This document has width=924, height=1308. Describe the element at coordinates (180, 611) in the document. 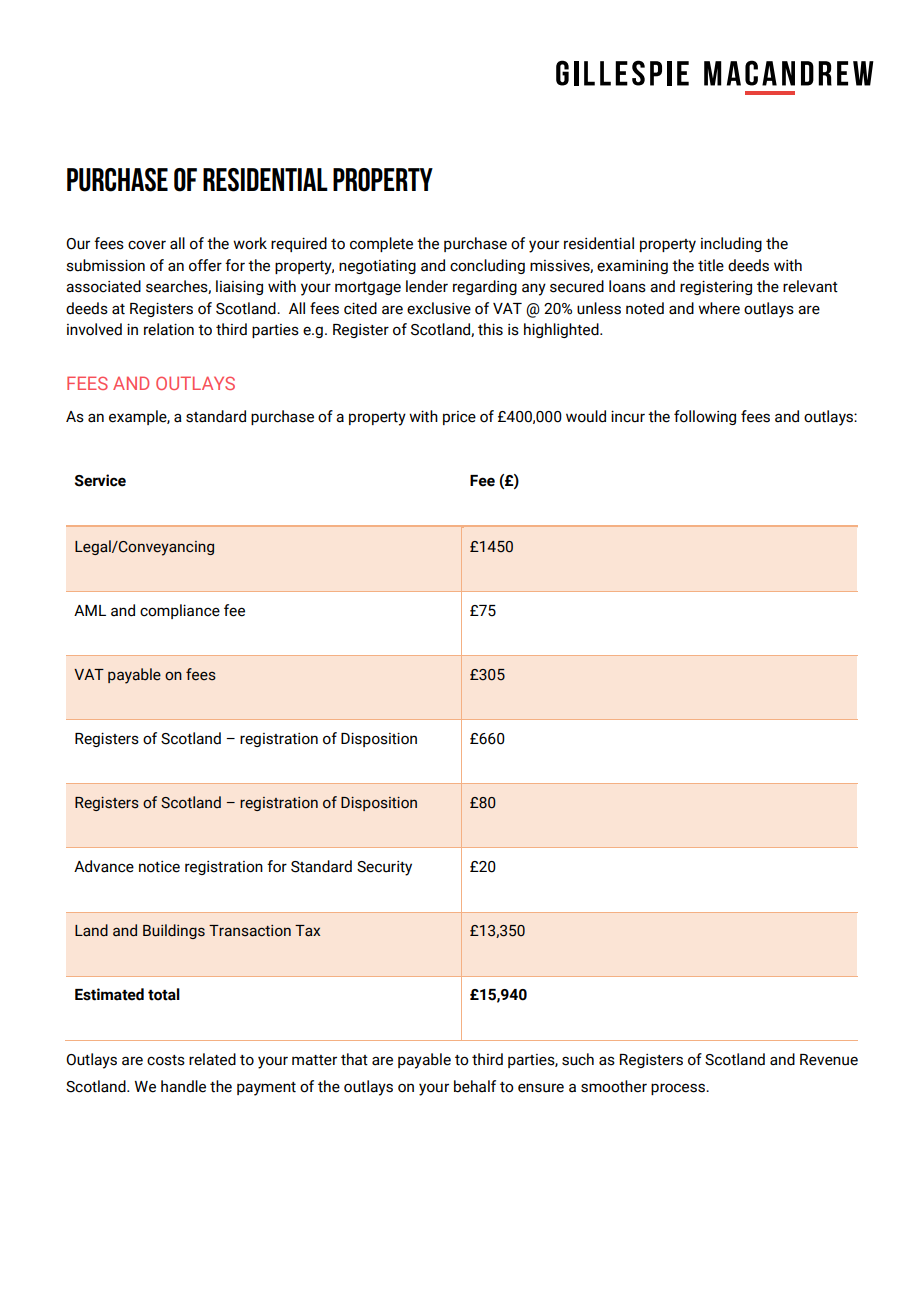

I see `compliance` at that location.
